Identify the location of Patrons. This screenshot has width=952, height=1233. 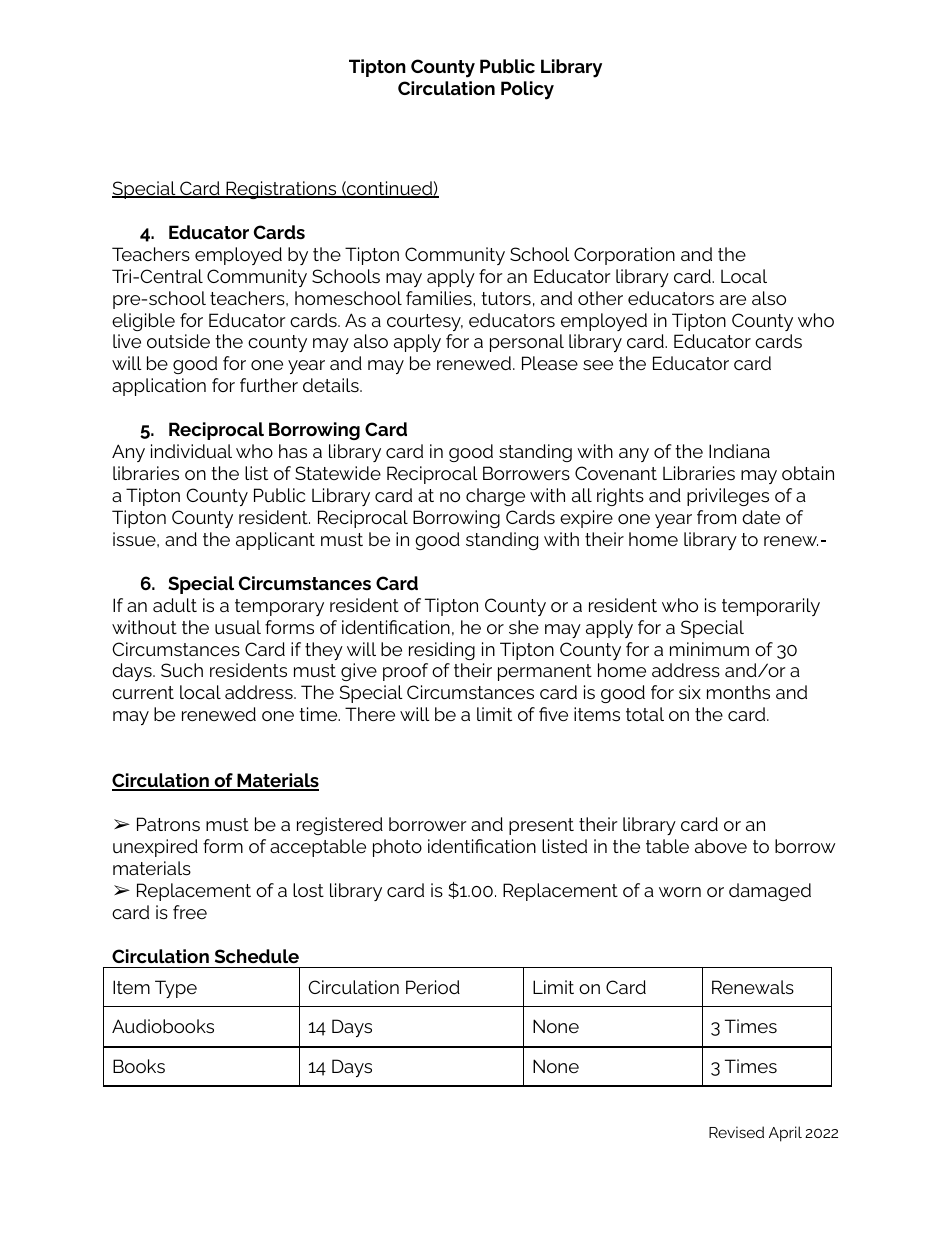
(168, 824).
